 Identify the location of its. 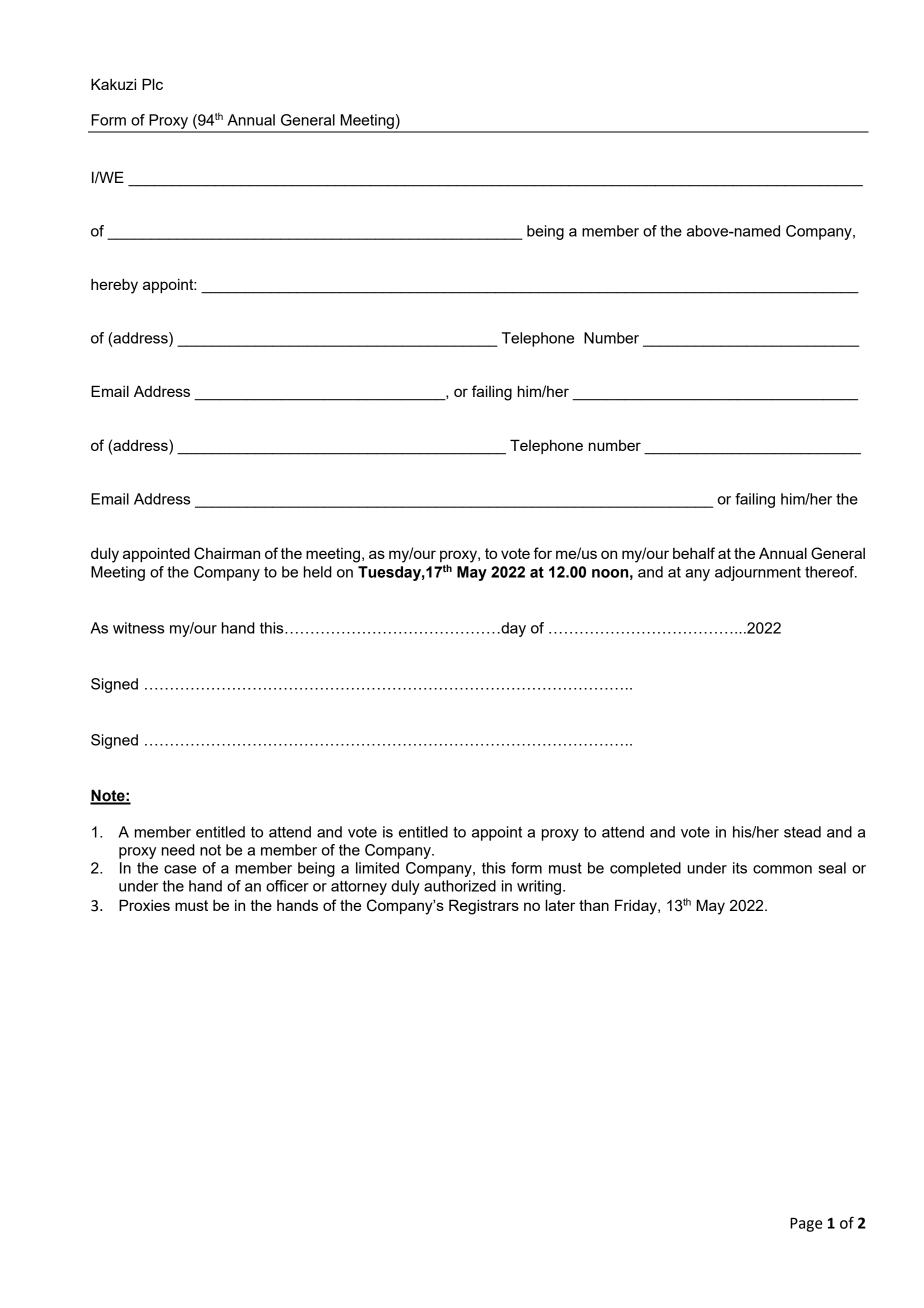
(740, 868).
